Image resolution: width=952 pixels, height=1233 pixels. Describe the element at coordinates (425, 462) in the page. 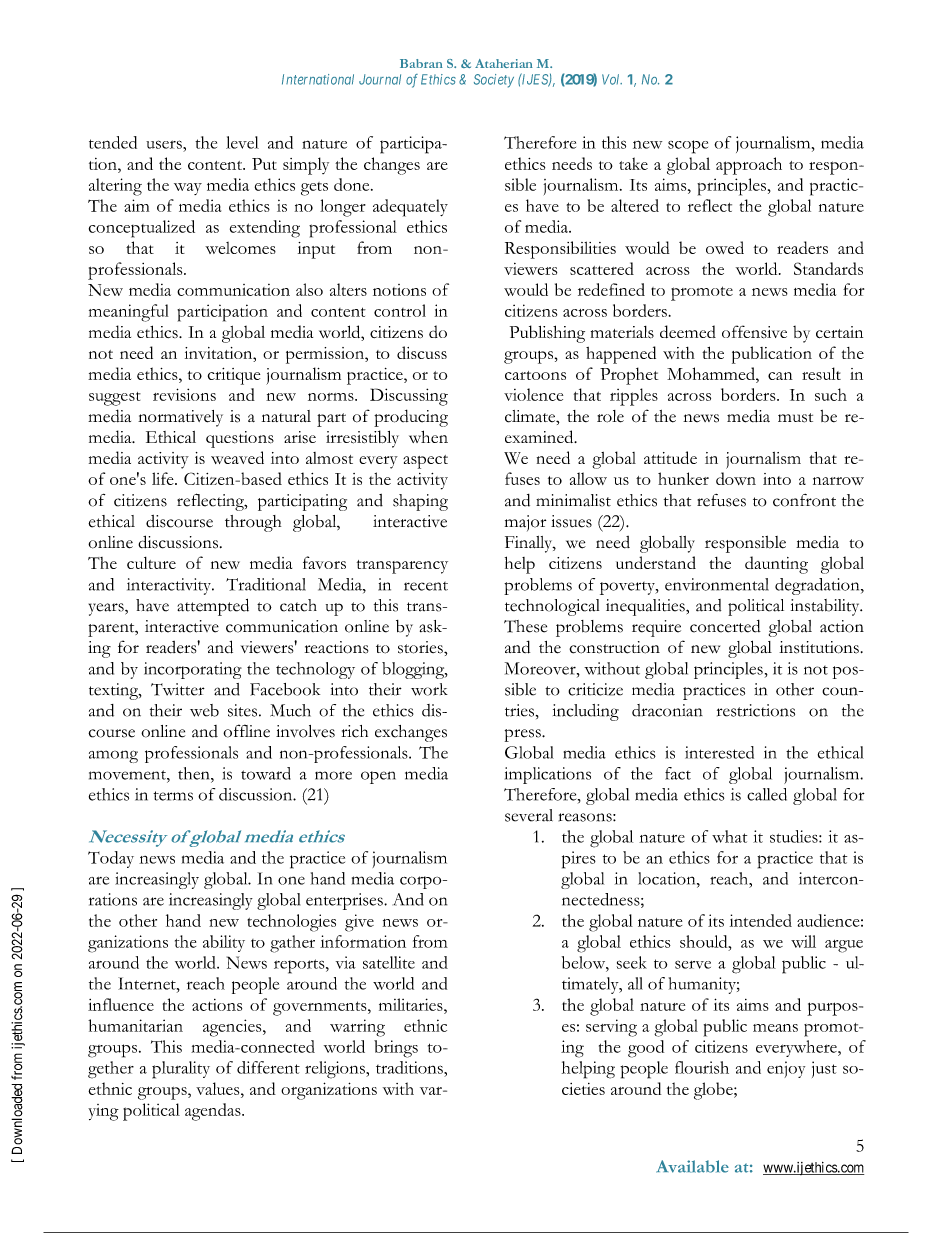

I see `aspect` at that location.
